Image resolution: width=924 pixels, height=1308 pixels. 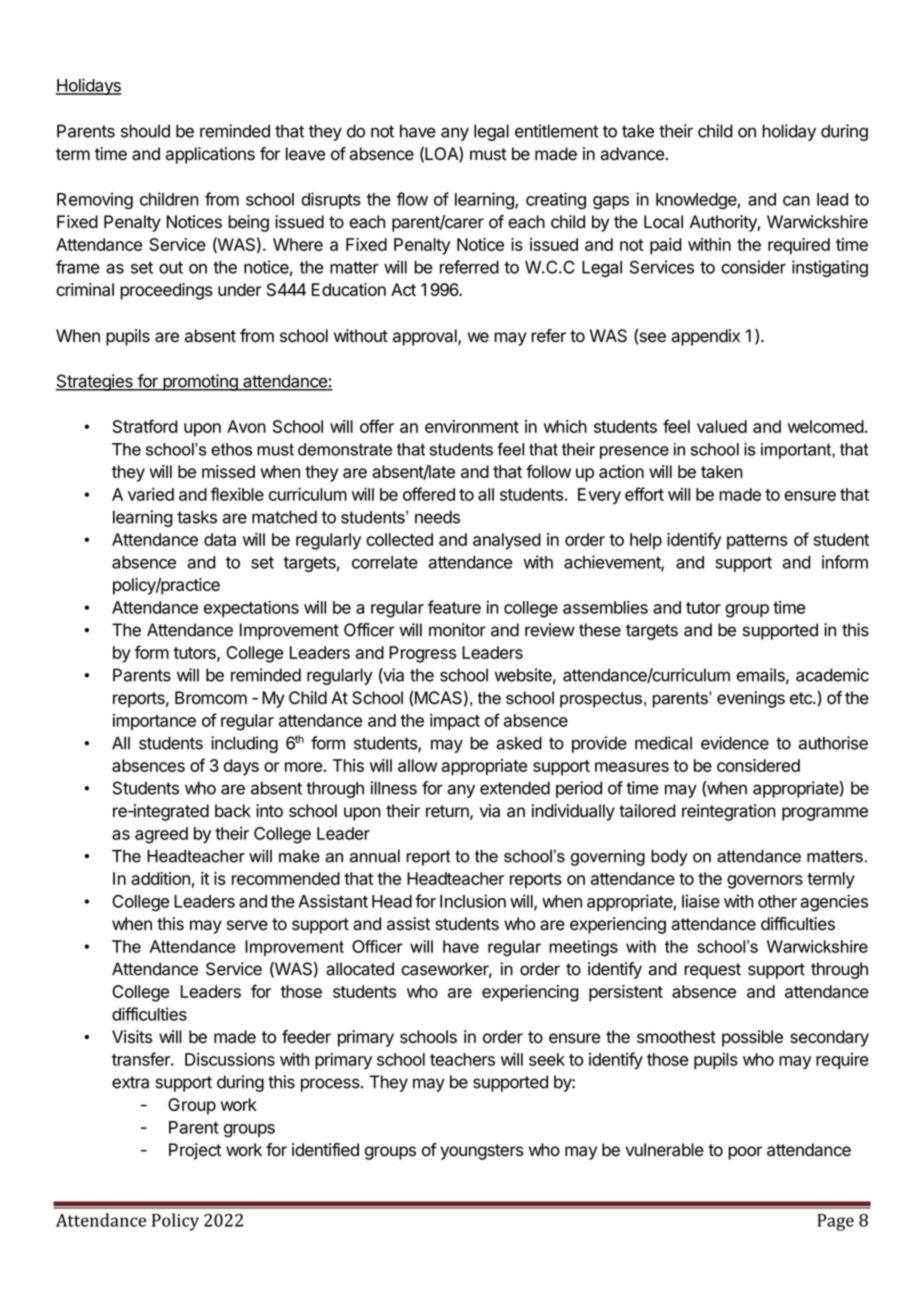 I want to click on varied, so click(x=151, y=494).
